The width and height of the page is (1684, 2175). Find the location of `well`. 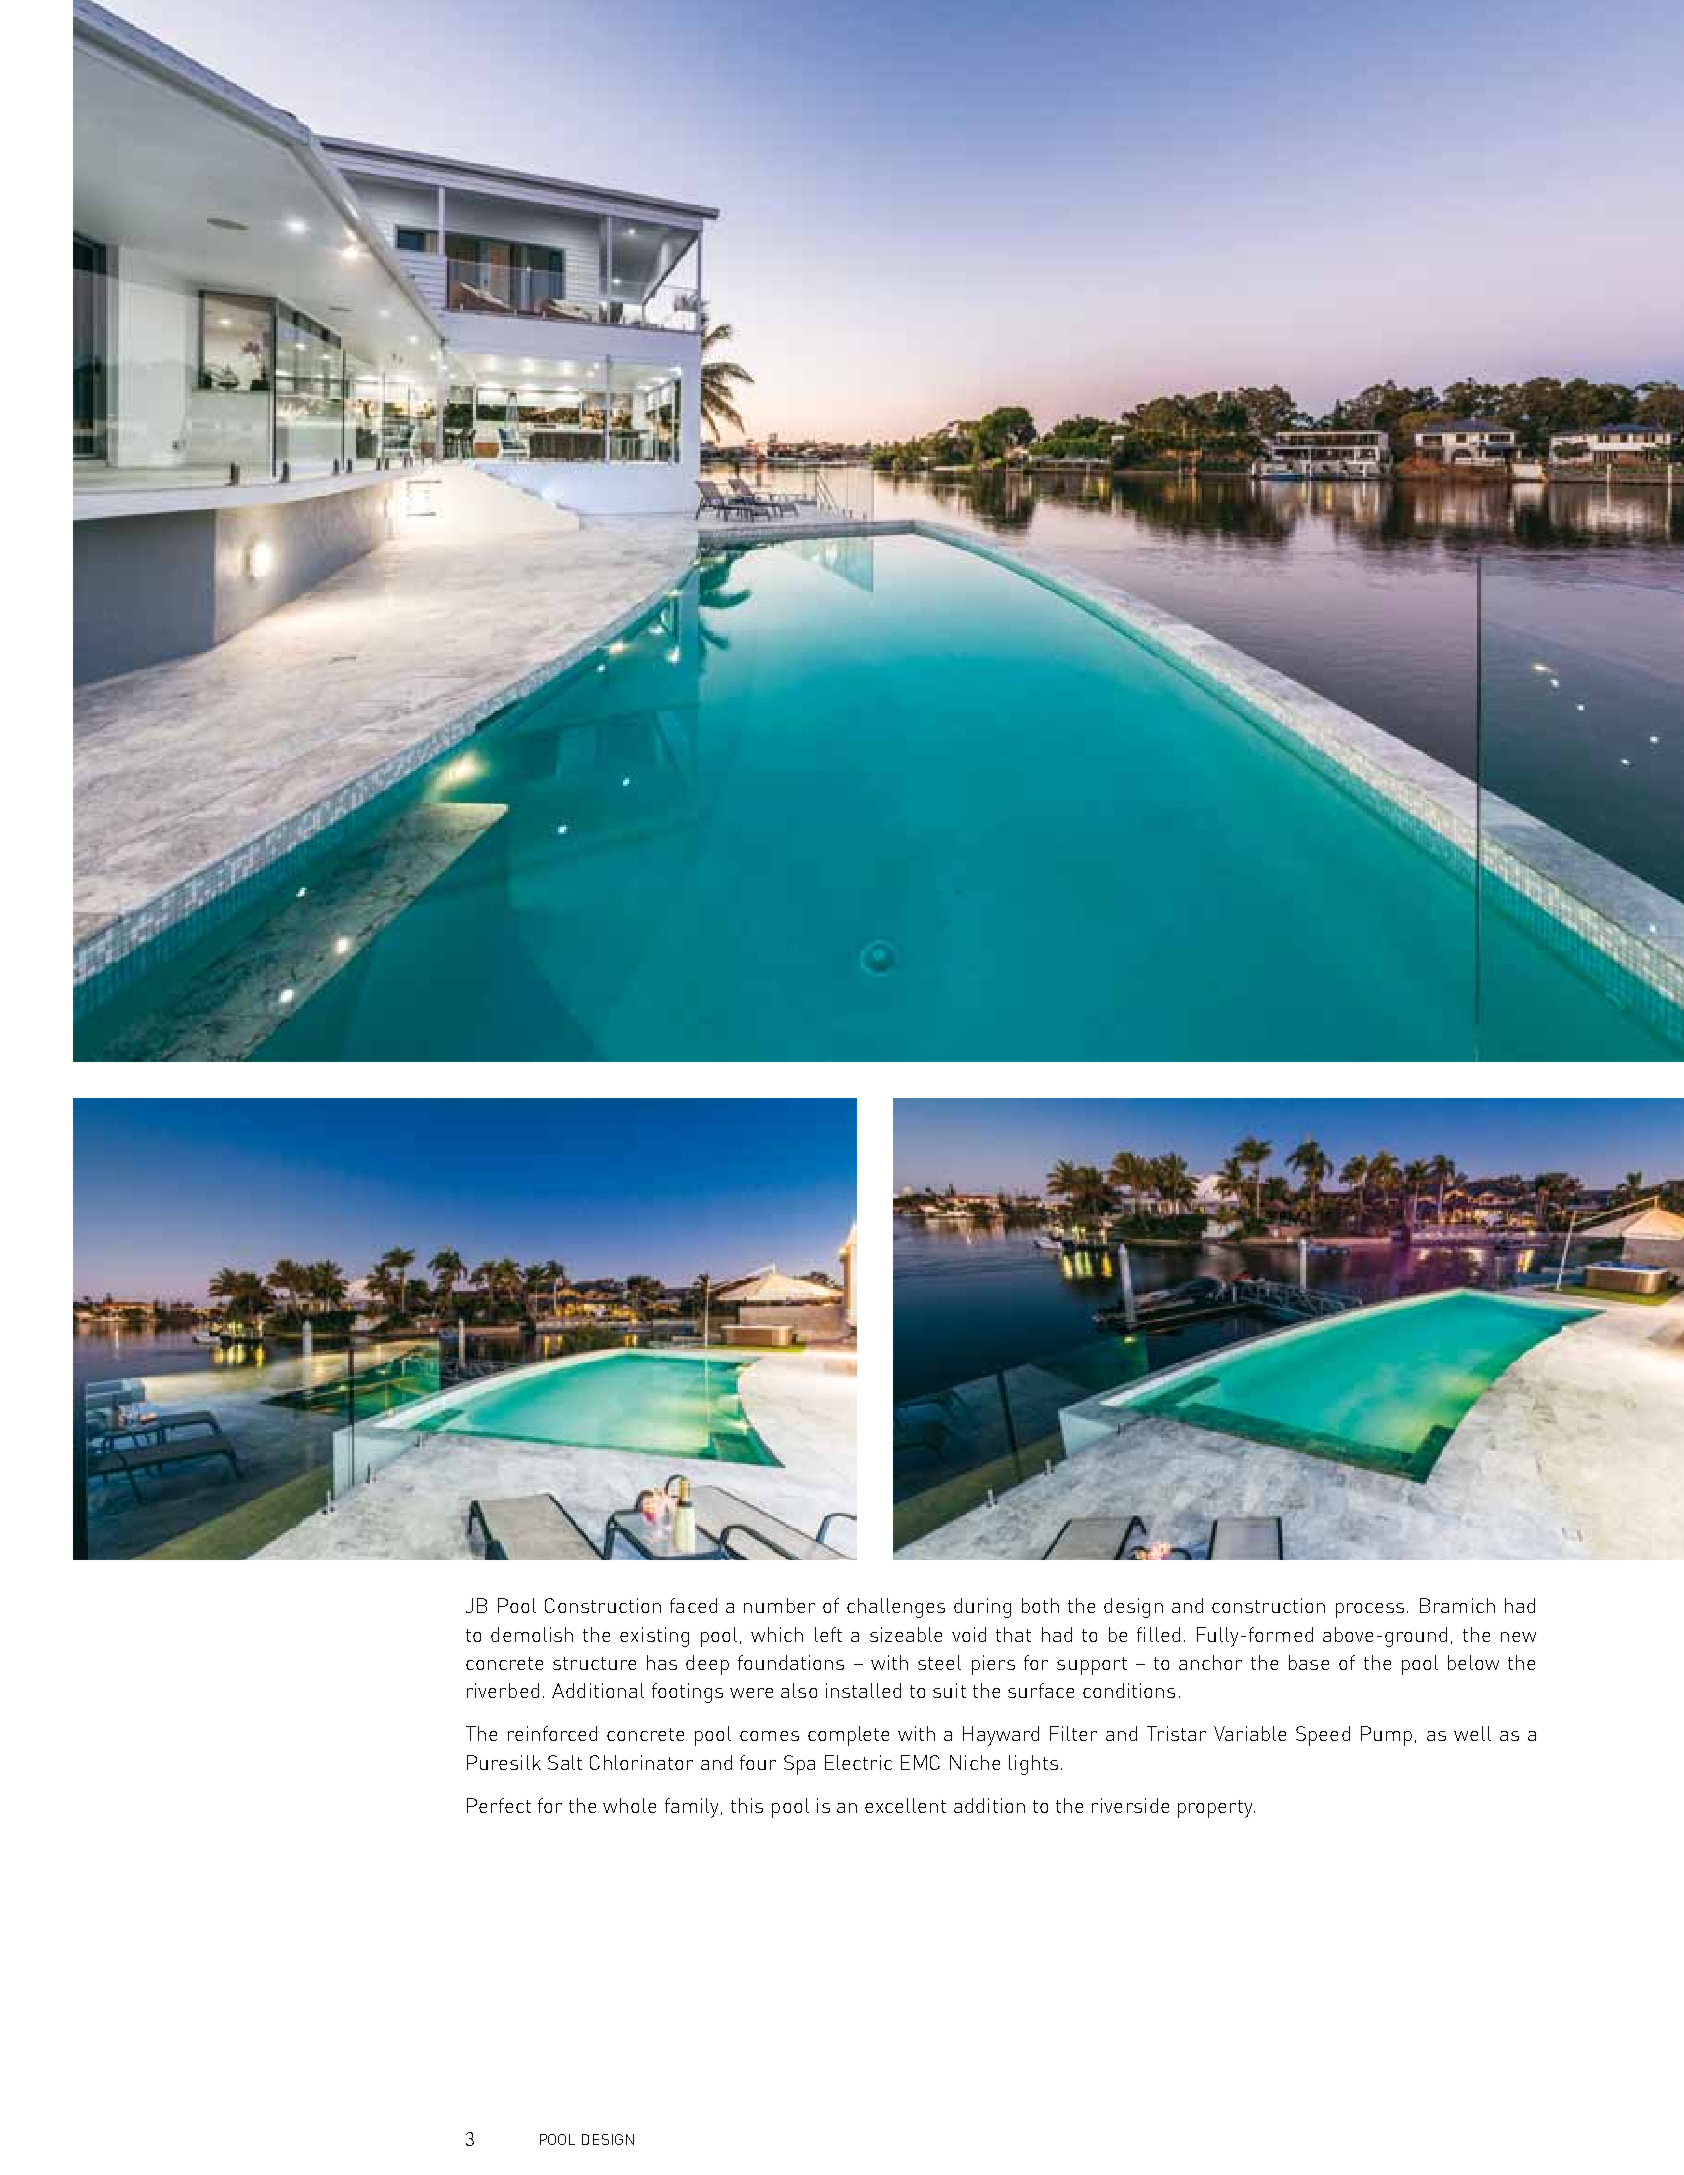

well is located at coordinates (1472, 1733).
